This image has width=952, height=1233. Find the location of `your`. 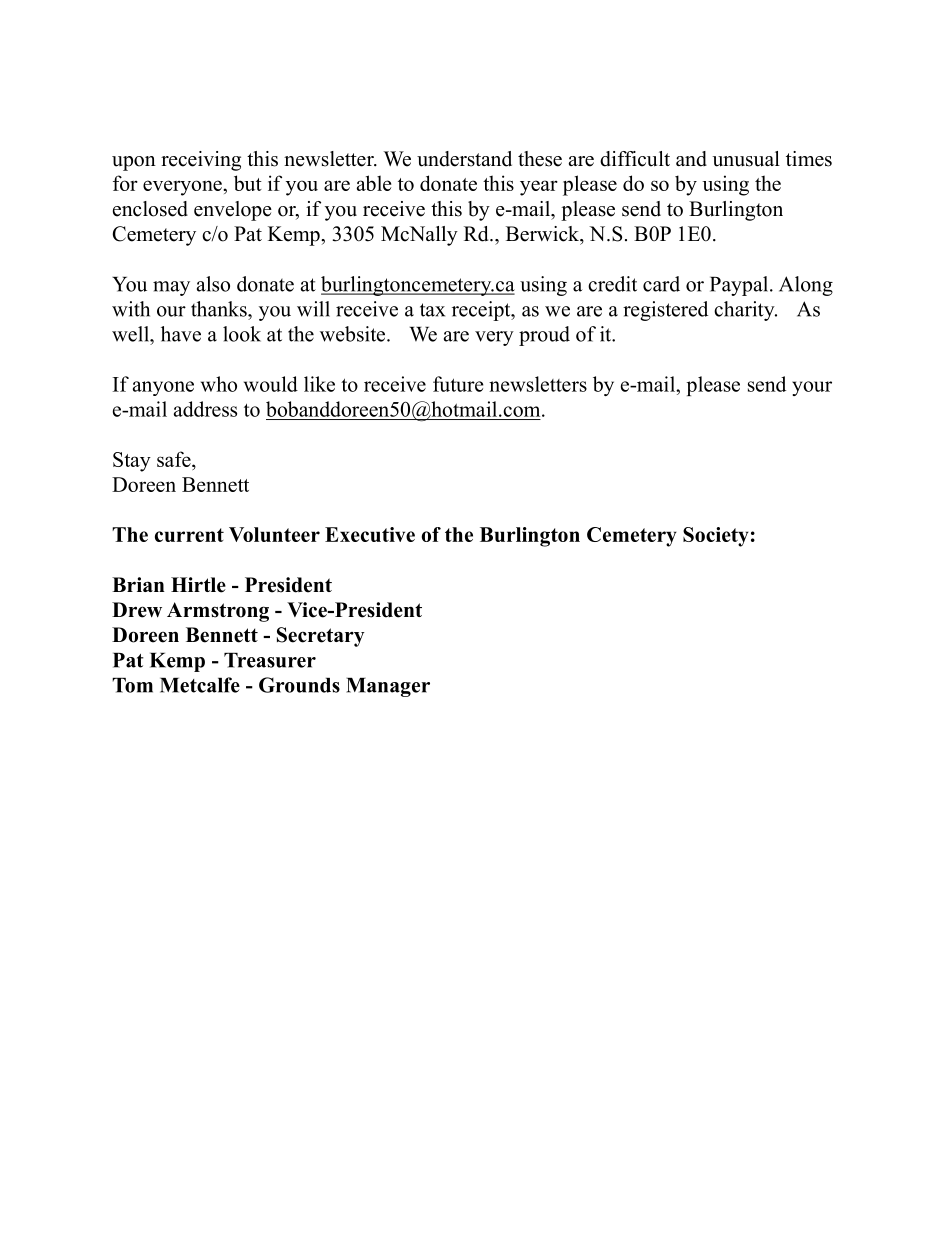

your is located at coordinates (812, 388).
